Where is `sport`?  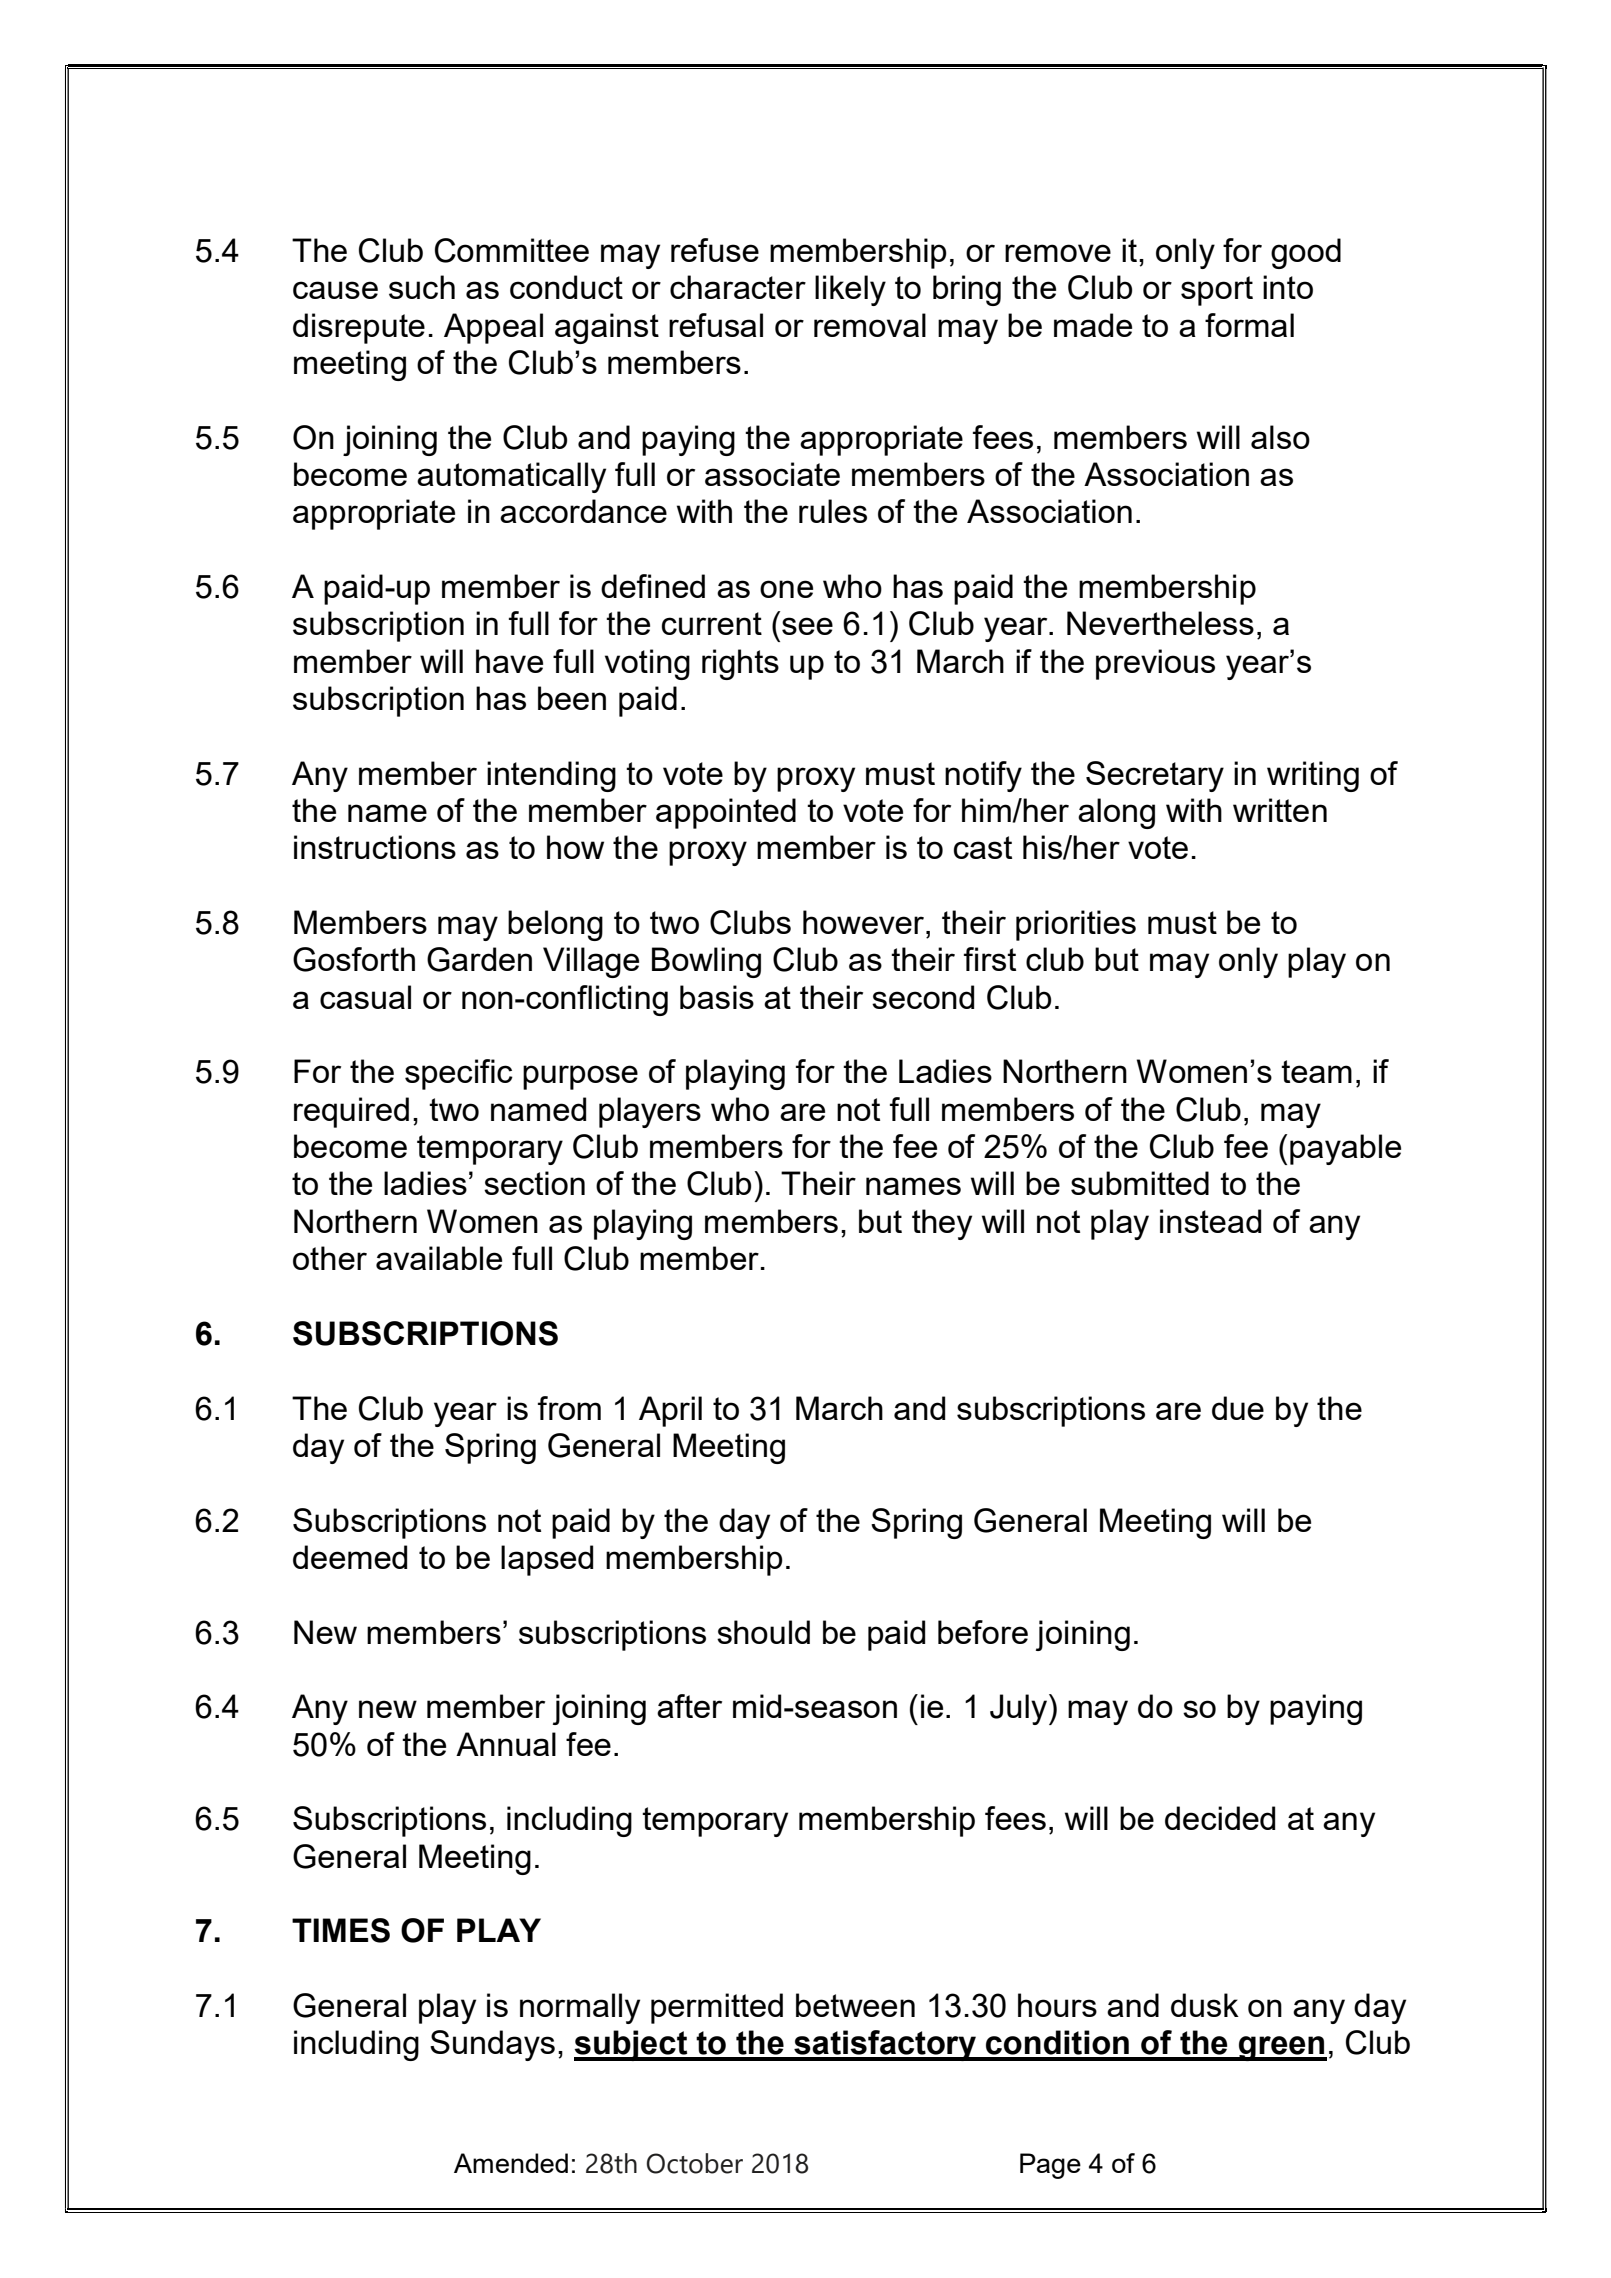 sport is located at coordinates (1217, 291).
